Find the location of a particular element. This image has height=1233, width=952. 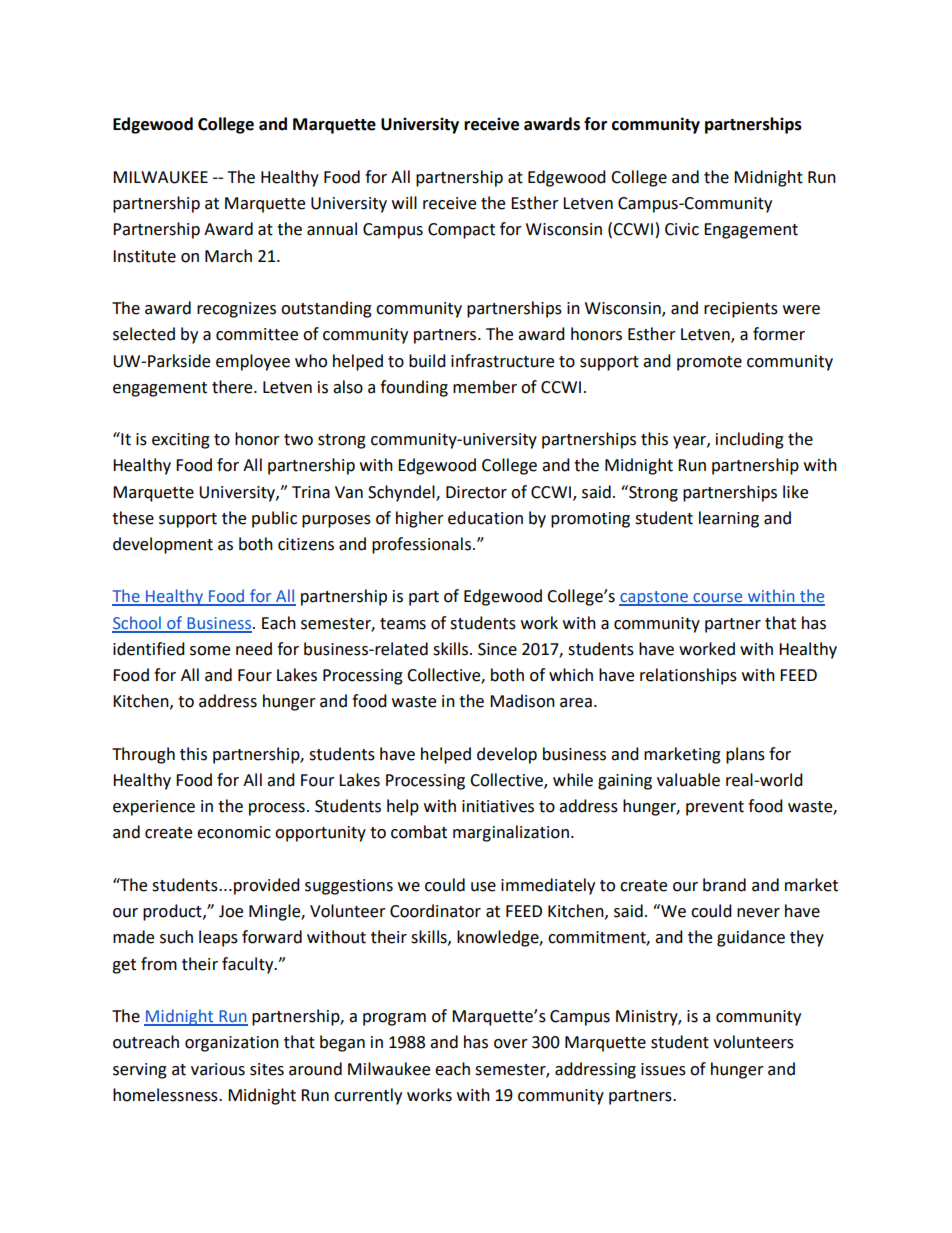

Compact is located at coordinates (461, 231).
